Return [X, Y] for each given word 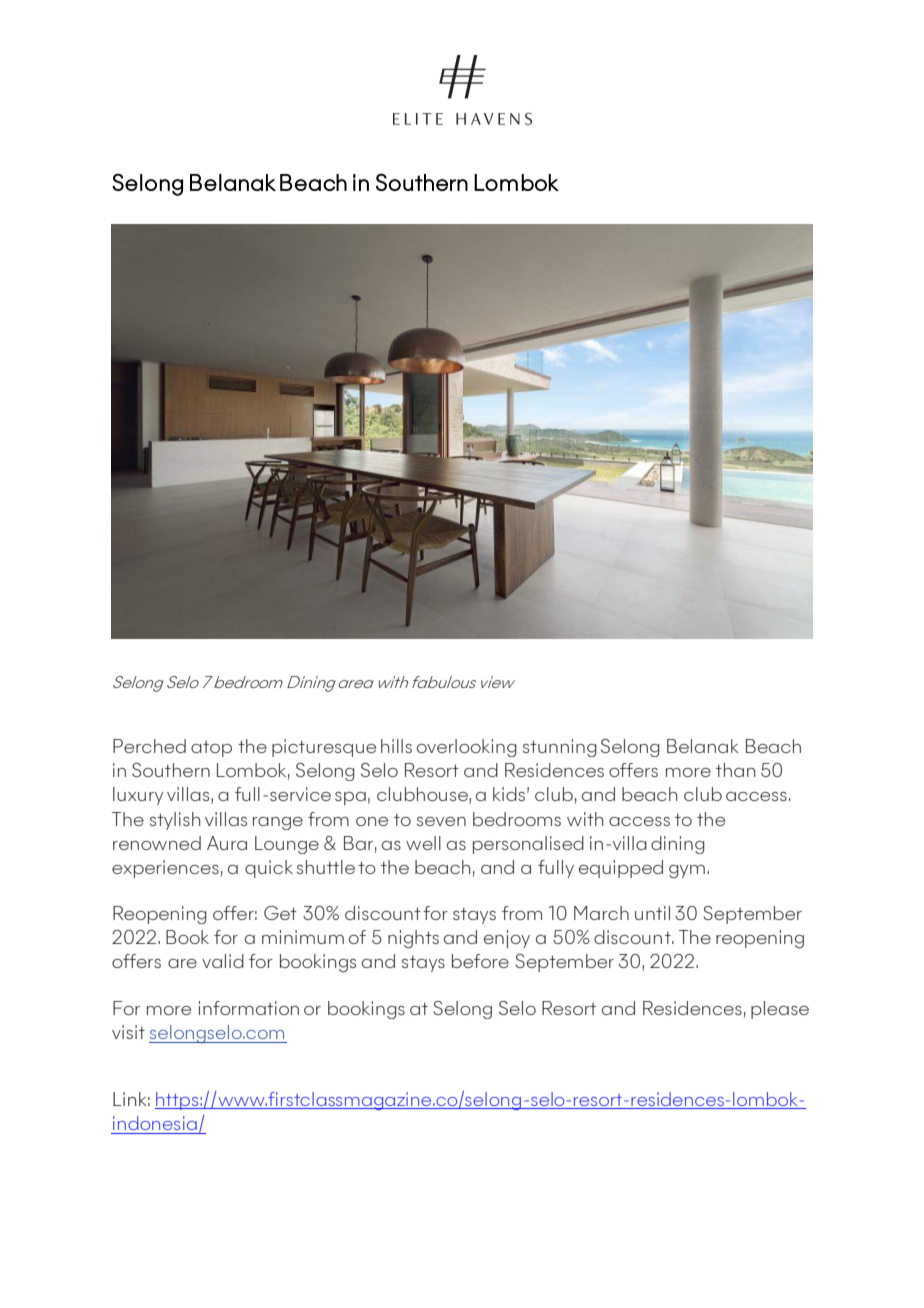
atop [211, 749]
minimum [303, 937]
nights [413, 939]
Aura [227, 843]
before [480, 961]
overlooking [466, 748]
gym [687, 871]
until [652, 913]
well [423, 843]
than [735, 770]
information [249, 1008]
